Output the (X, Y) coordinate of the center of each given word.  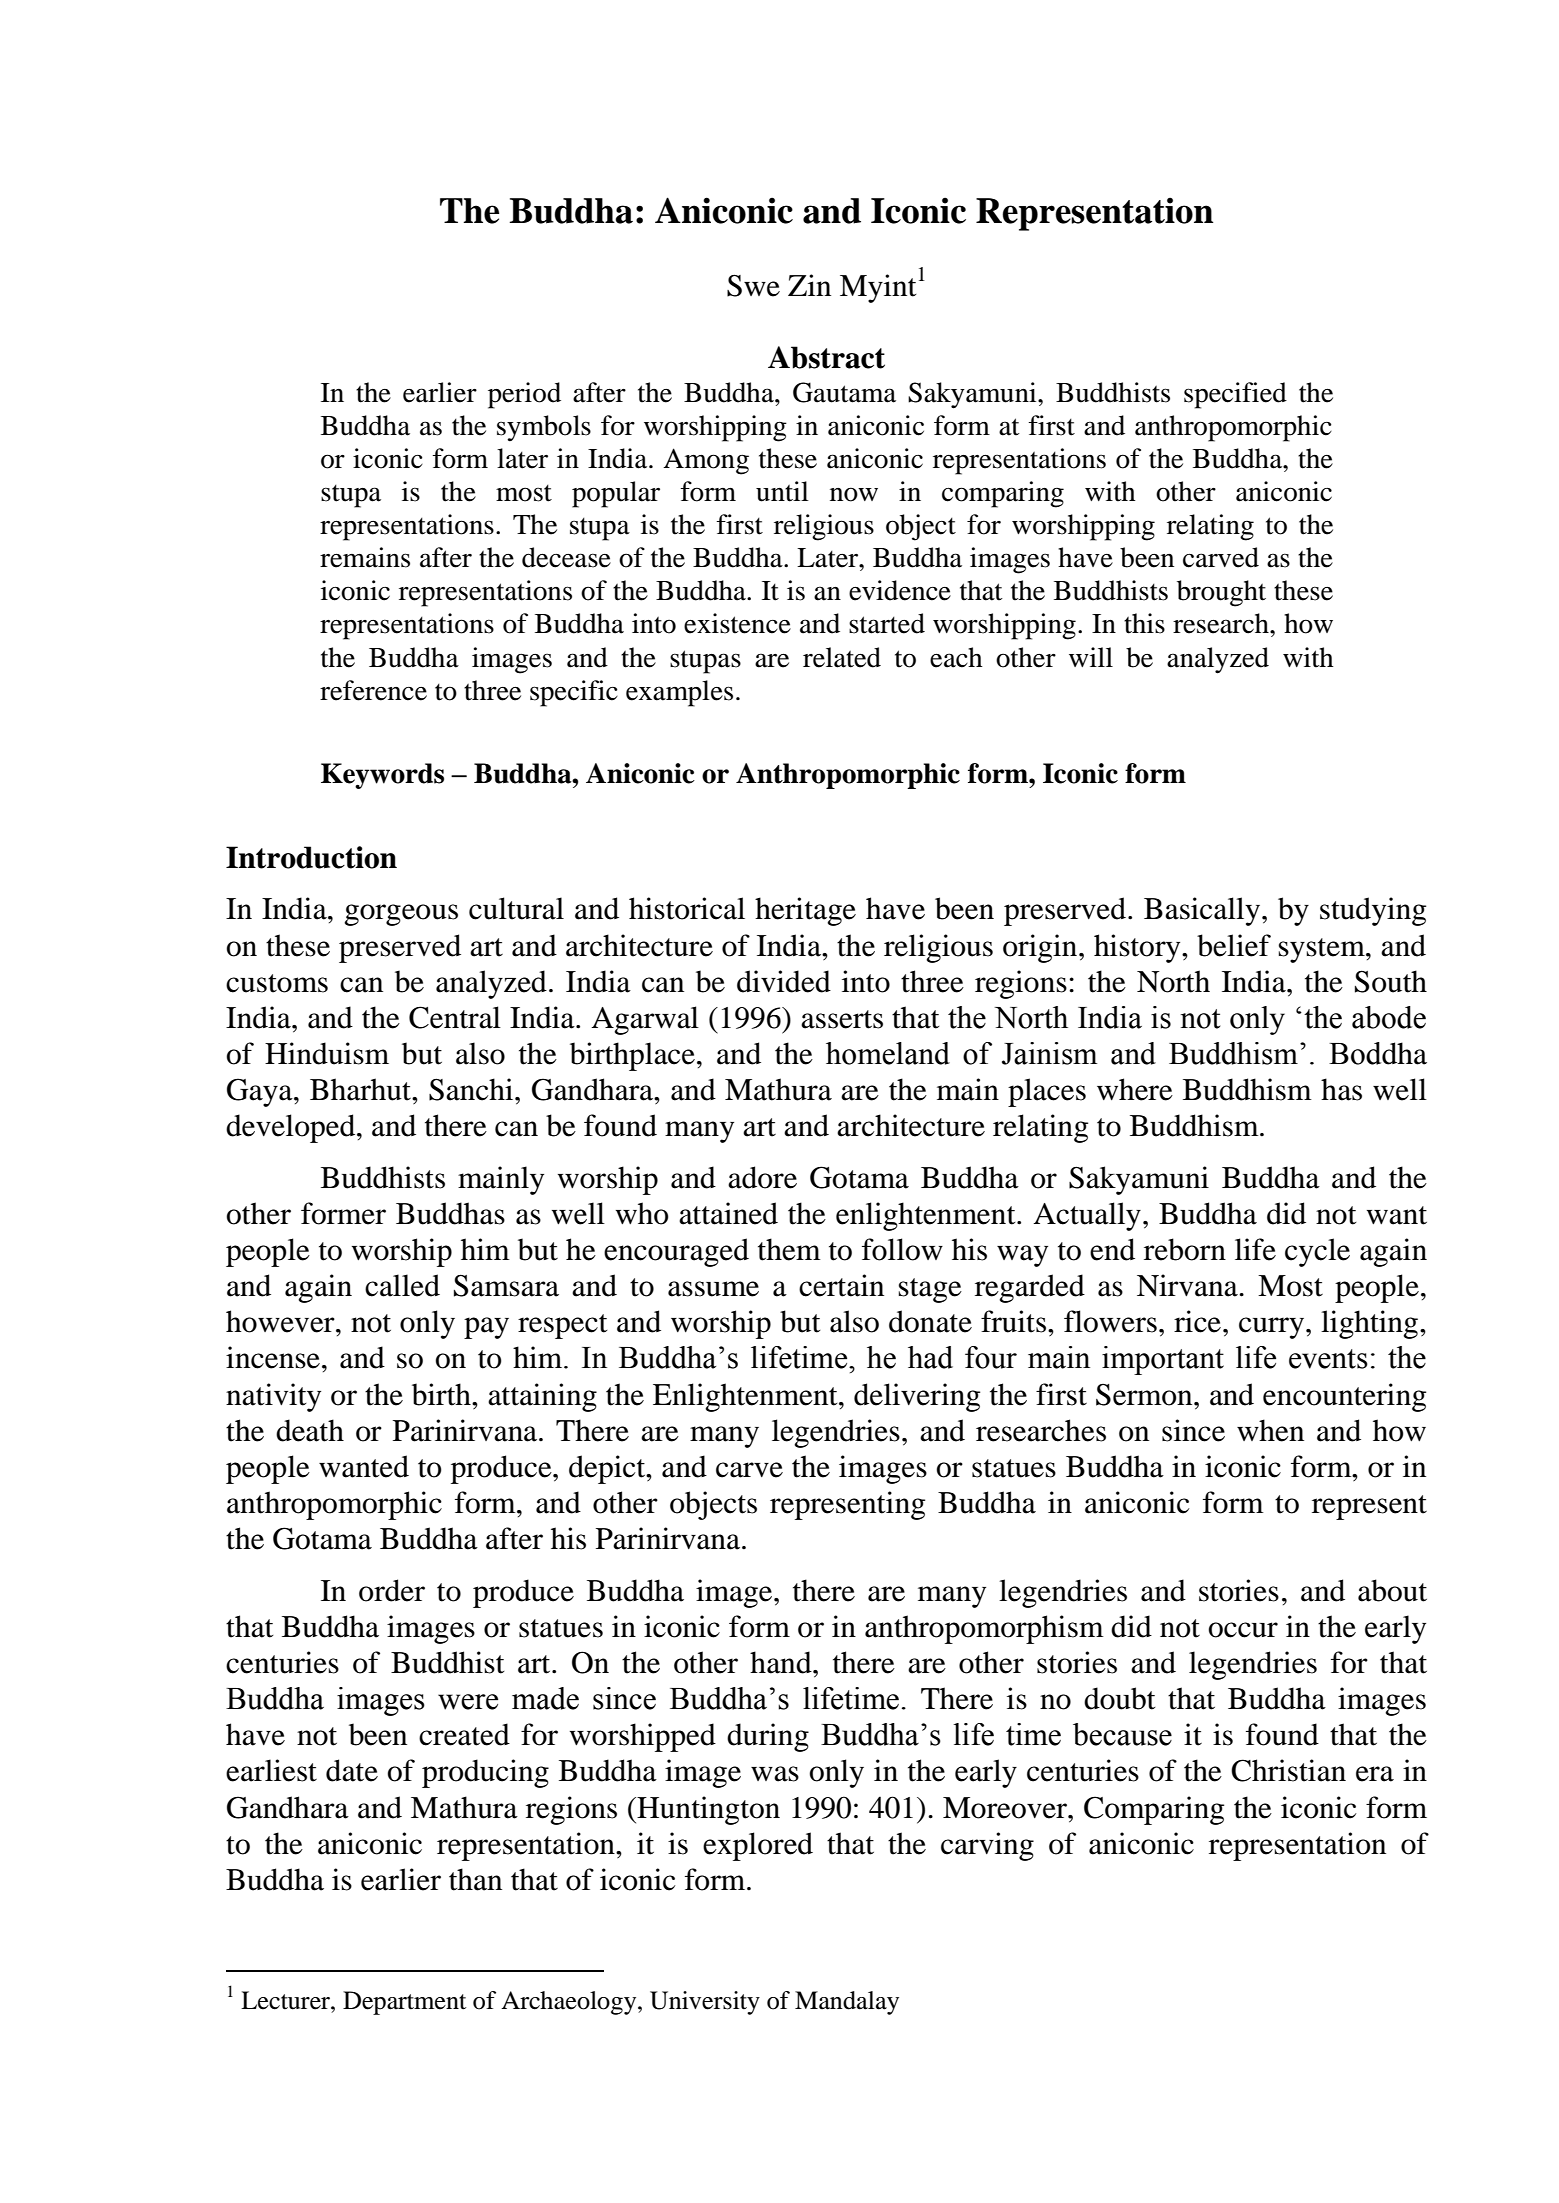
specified (1235, 395)
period (524, 395)
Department (404, 2003)
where (1135, 1089)
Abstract (826, 357)
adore (762, 1177)
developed (292, 1128)
